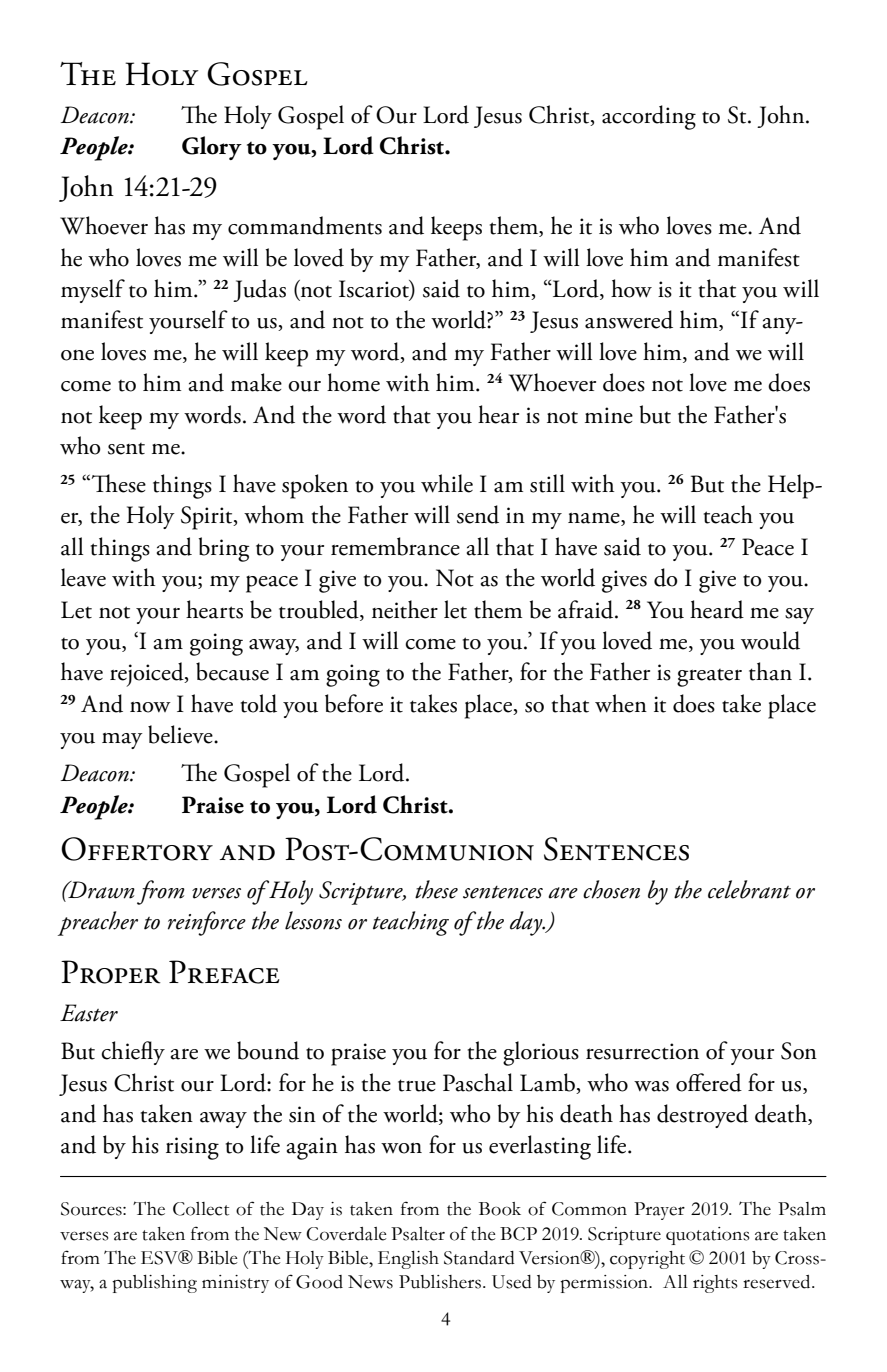 The width and height of the page is (887, 1372). What do you see at coordinates (305, 225) in the page?
I see `commandments` at bounding box center [305, 225].
